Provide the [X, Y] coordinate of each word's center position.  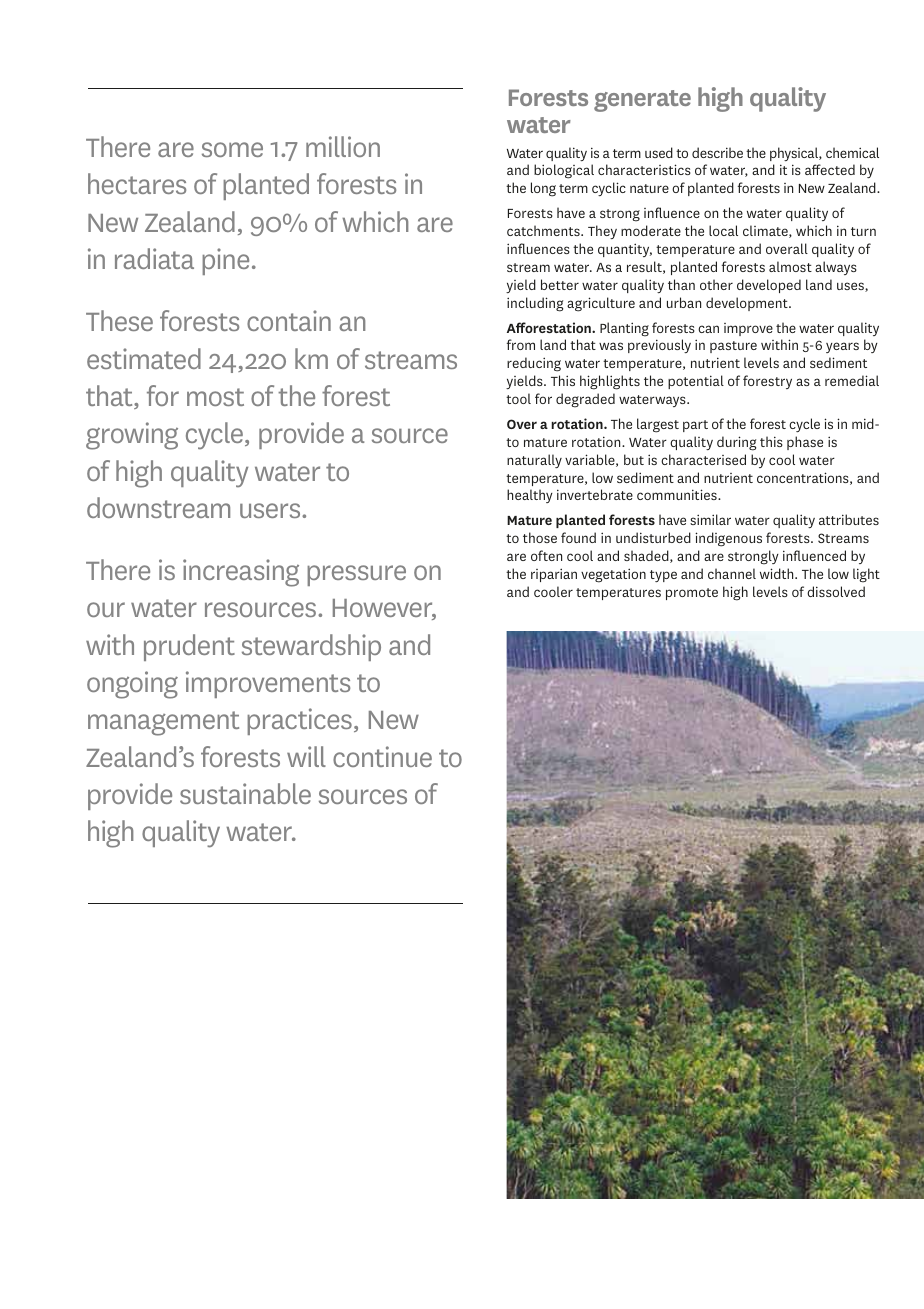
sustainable [245, 793]
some [232, 149]
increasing [241, 573]
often [546, 555]
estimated [144, 358]
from [521, 344]
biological [564, 171]
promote [692, 594]
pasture [733, 347]
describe [717, 152]
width [778, 573]
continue [382, 756]
